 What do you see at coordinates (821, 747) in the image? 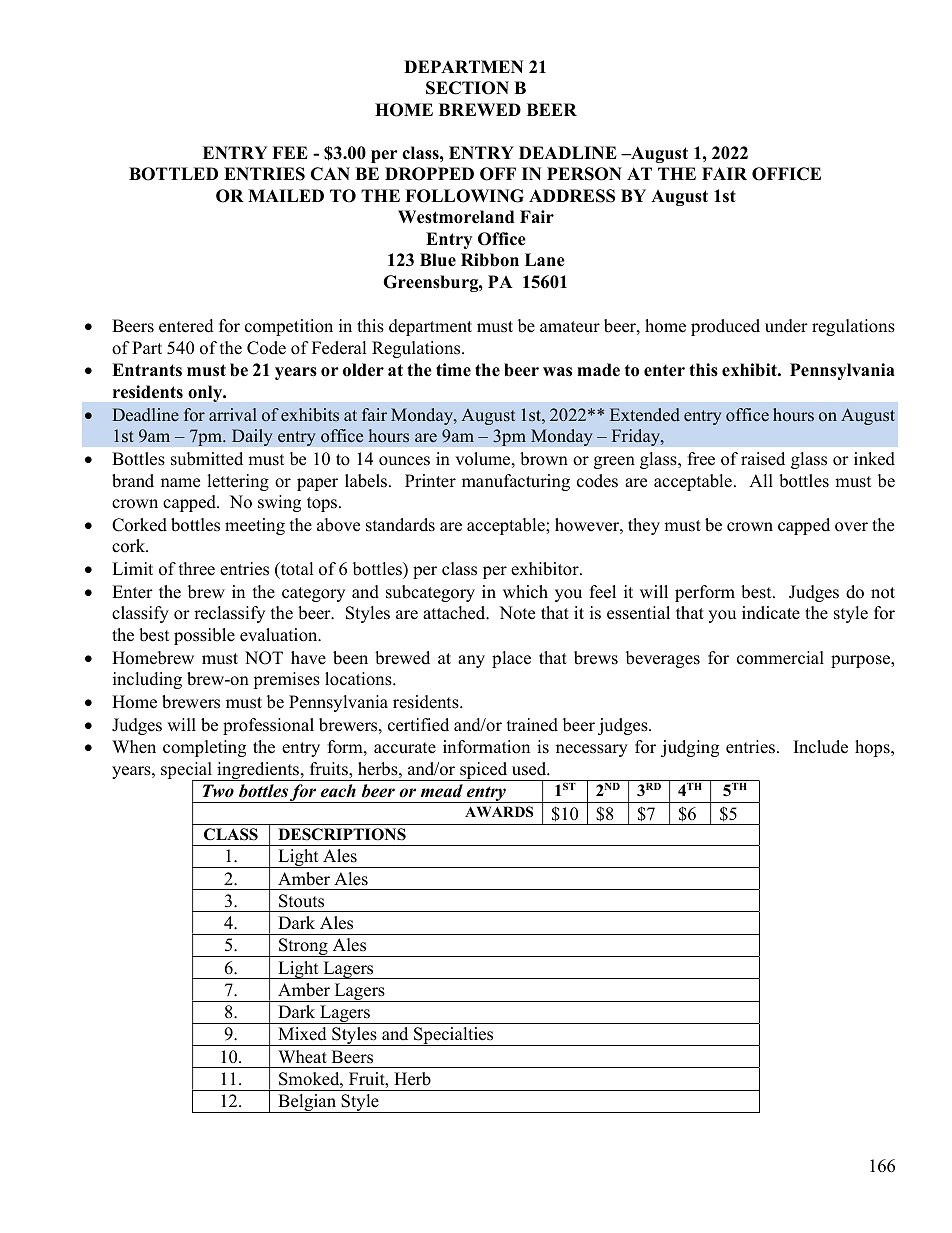
I see `Include` at bounding box center [821, 747].
